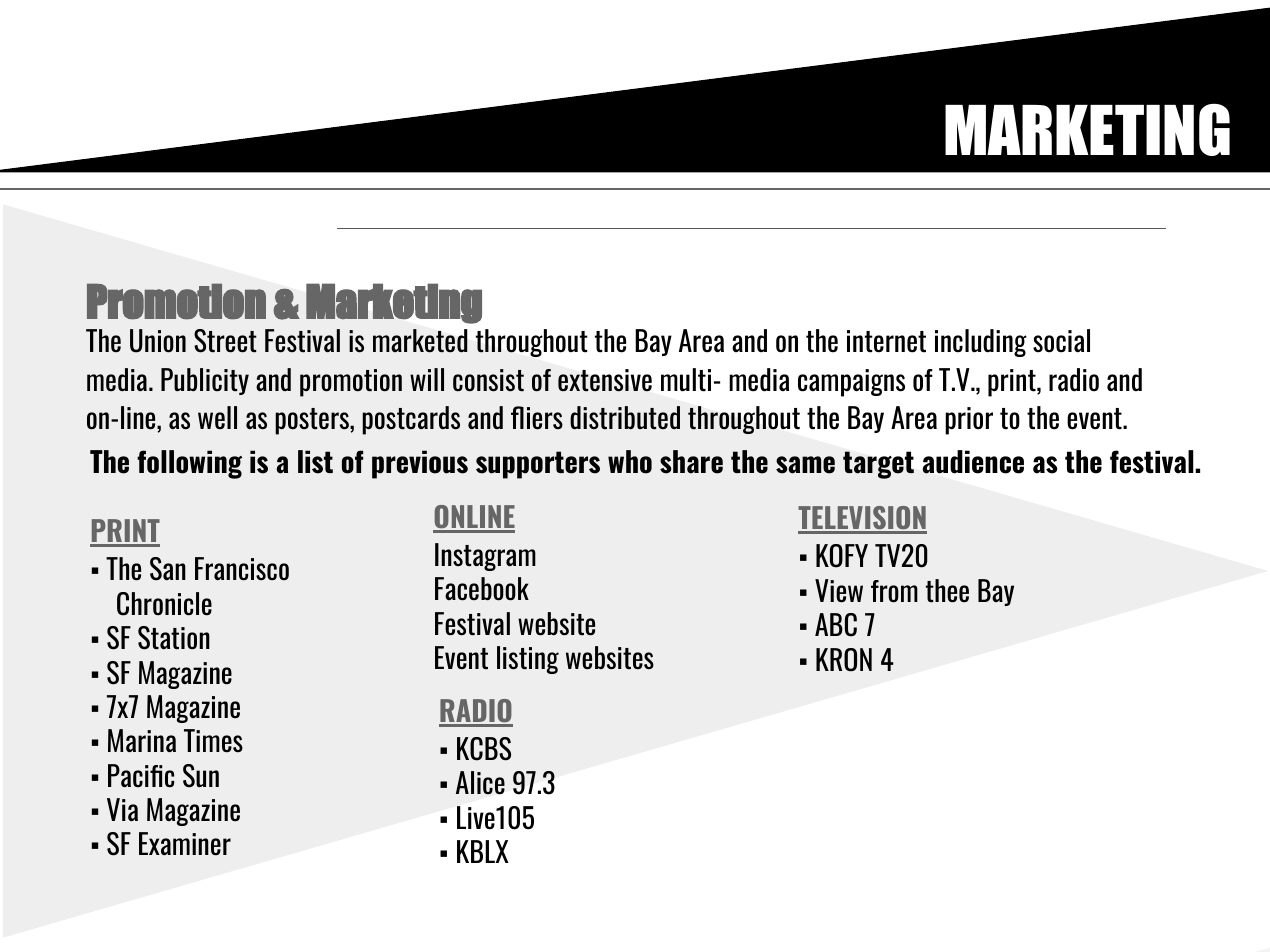 This image has height=952, width=1270. What do you see at coordinates (844, 660) in the image?
I see `KRON` at bounding box center [844, 660].
